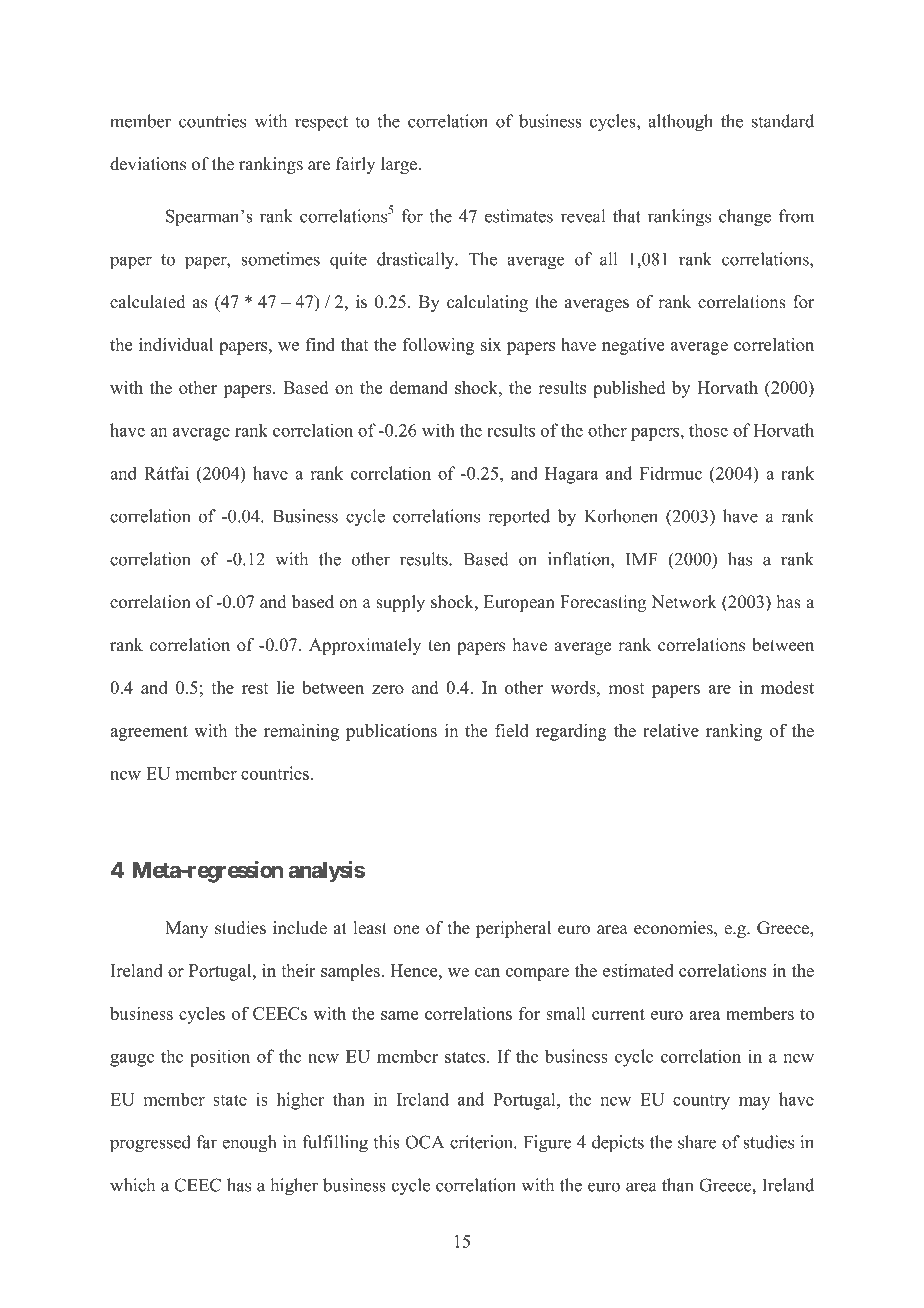 The width and height of the screenshot is (924, 1308). I want to click on individual, so click(176, 344).
